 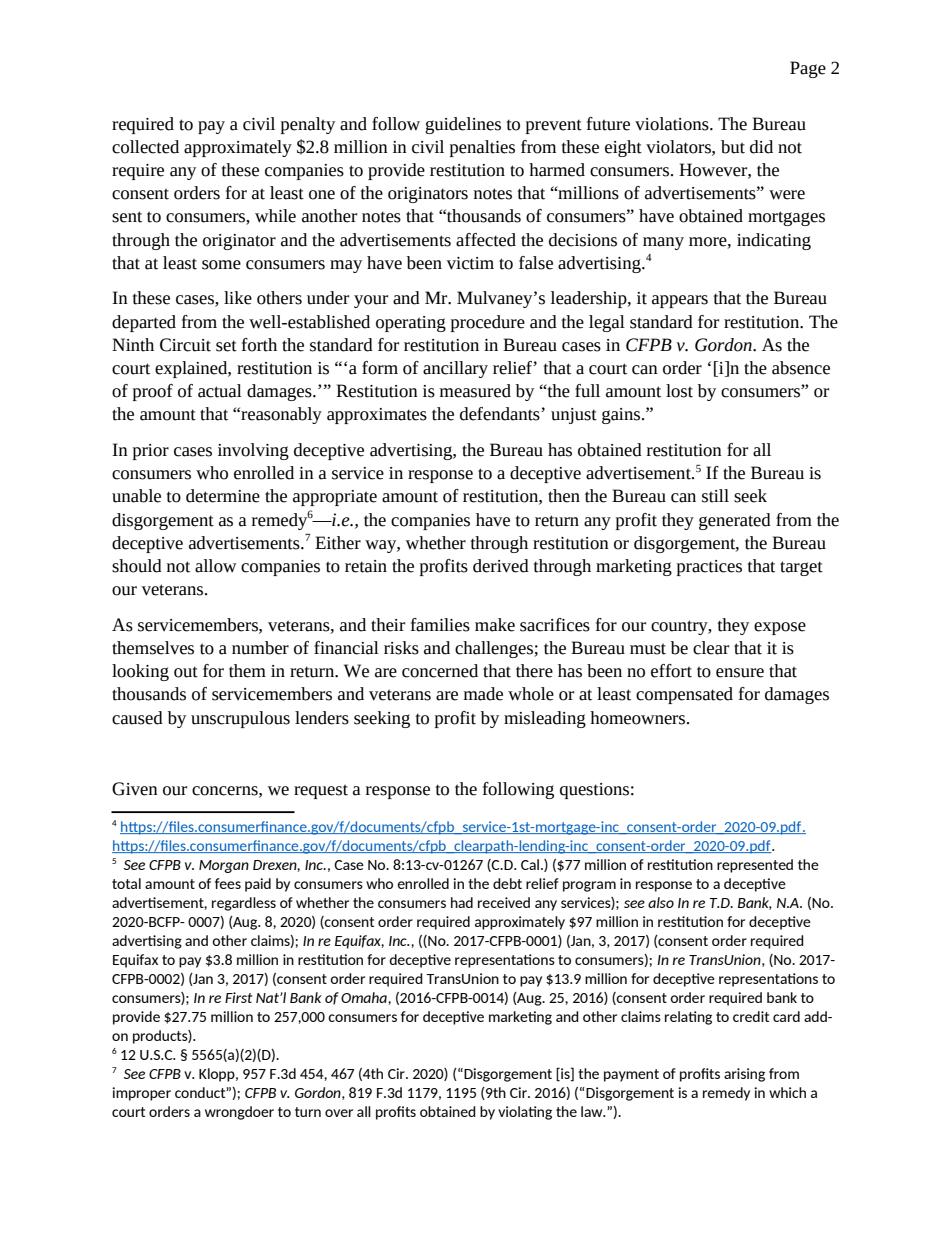 I want to click on wrongdoer, so click(x=239, y=1113).
